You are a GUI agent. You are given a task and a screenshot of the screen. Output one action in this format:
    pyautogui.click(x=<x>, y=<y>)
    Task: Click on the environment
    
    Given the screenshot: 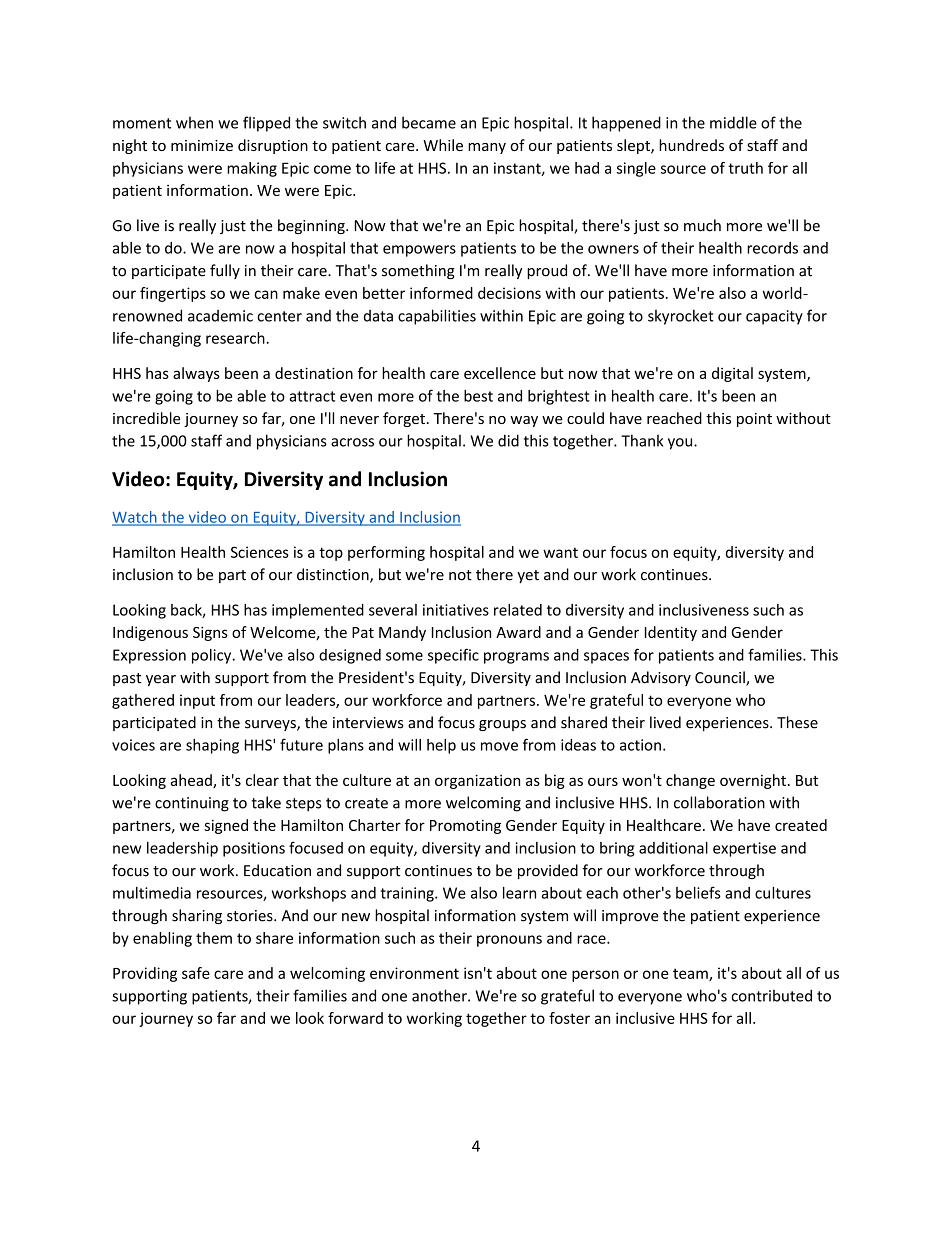 What is the action you would take?
    pyautogui.click(x=414, y=973)
